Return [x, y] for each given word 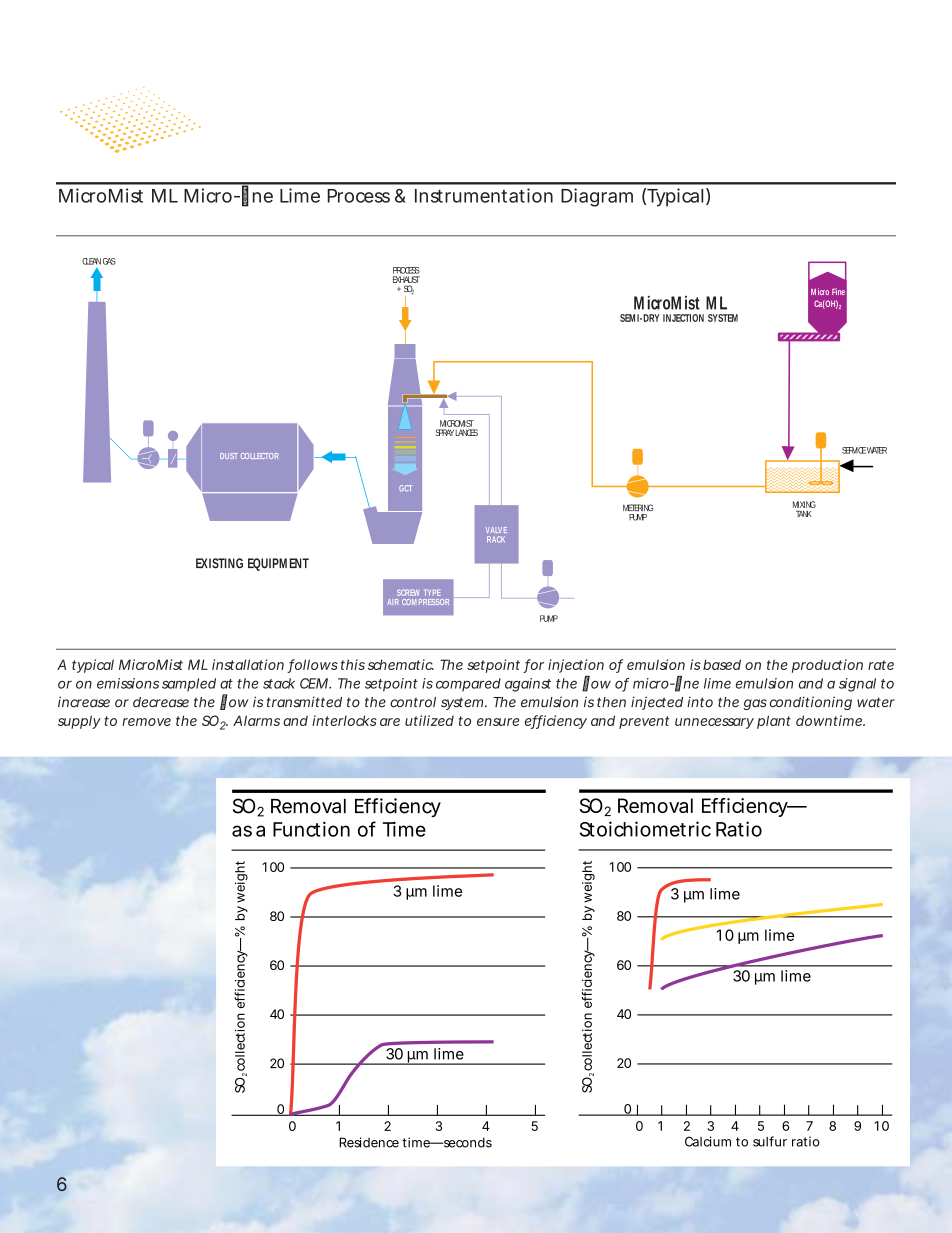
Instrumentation [484, 195]
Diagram [597, 197]
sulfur [770, 1141]
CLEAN [91, 261]
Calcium [708, 1141]
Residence [369, 1142]
